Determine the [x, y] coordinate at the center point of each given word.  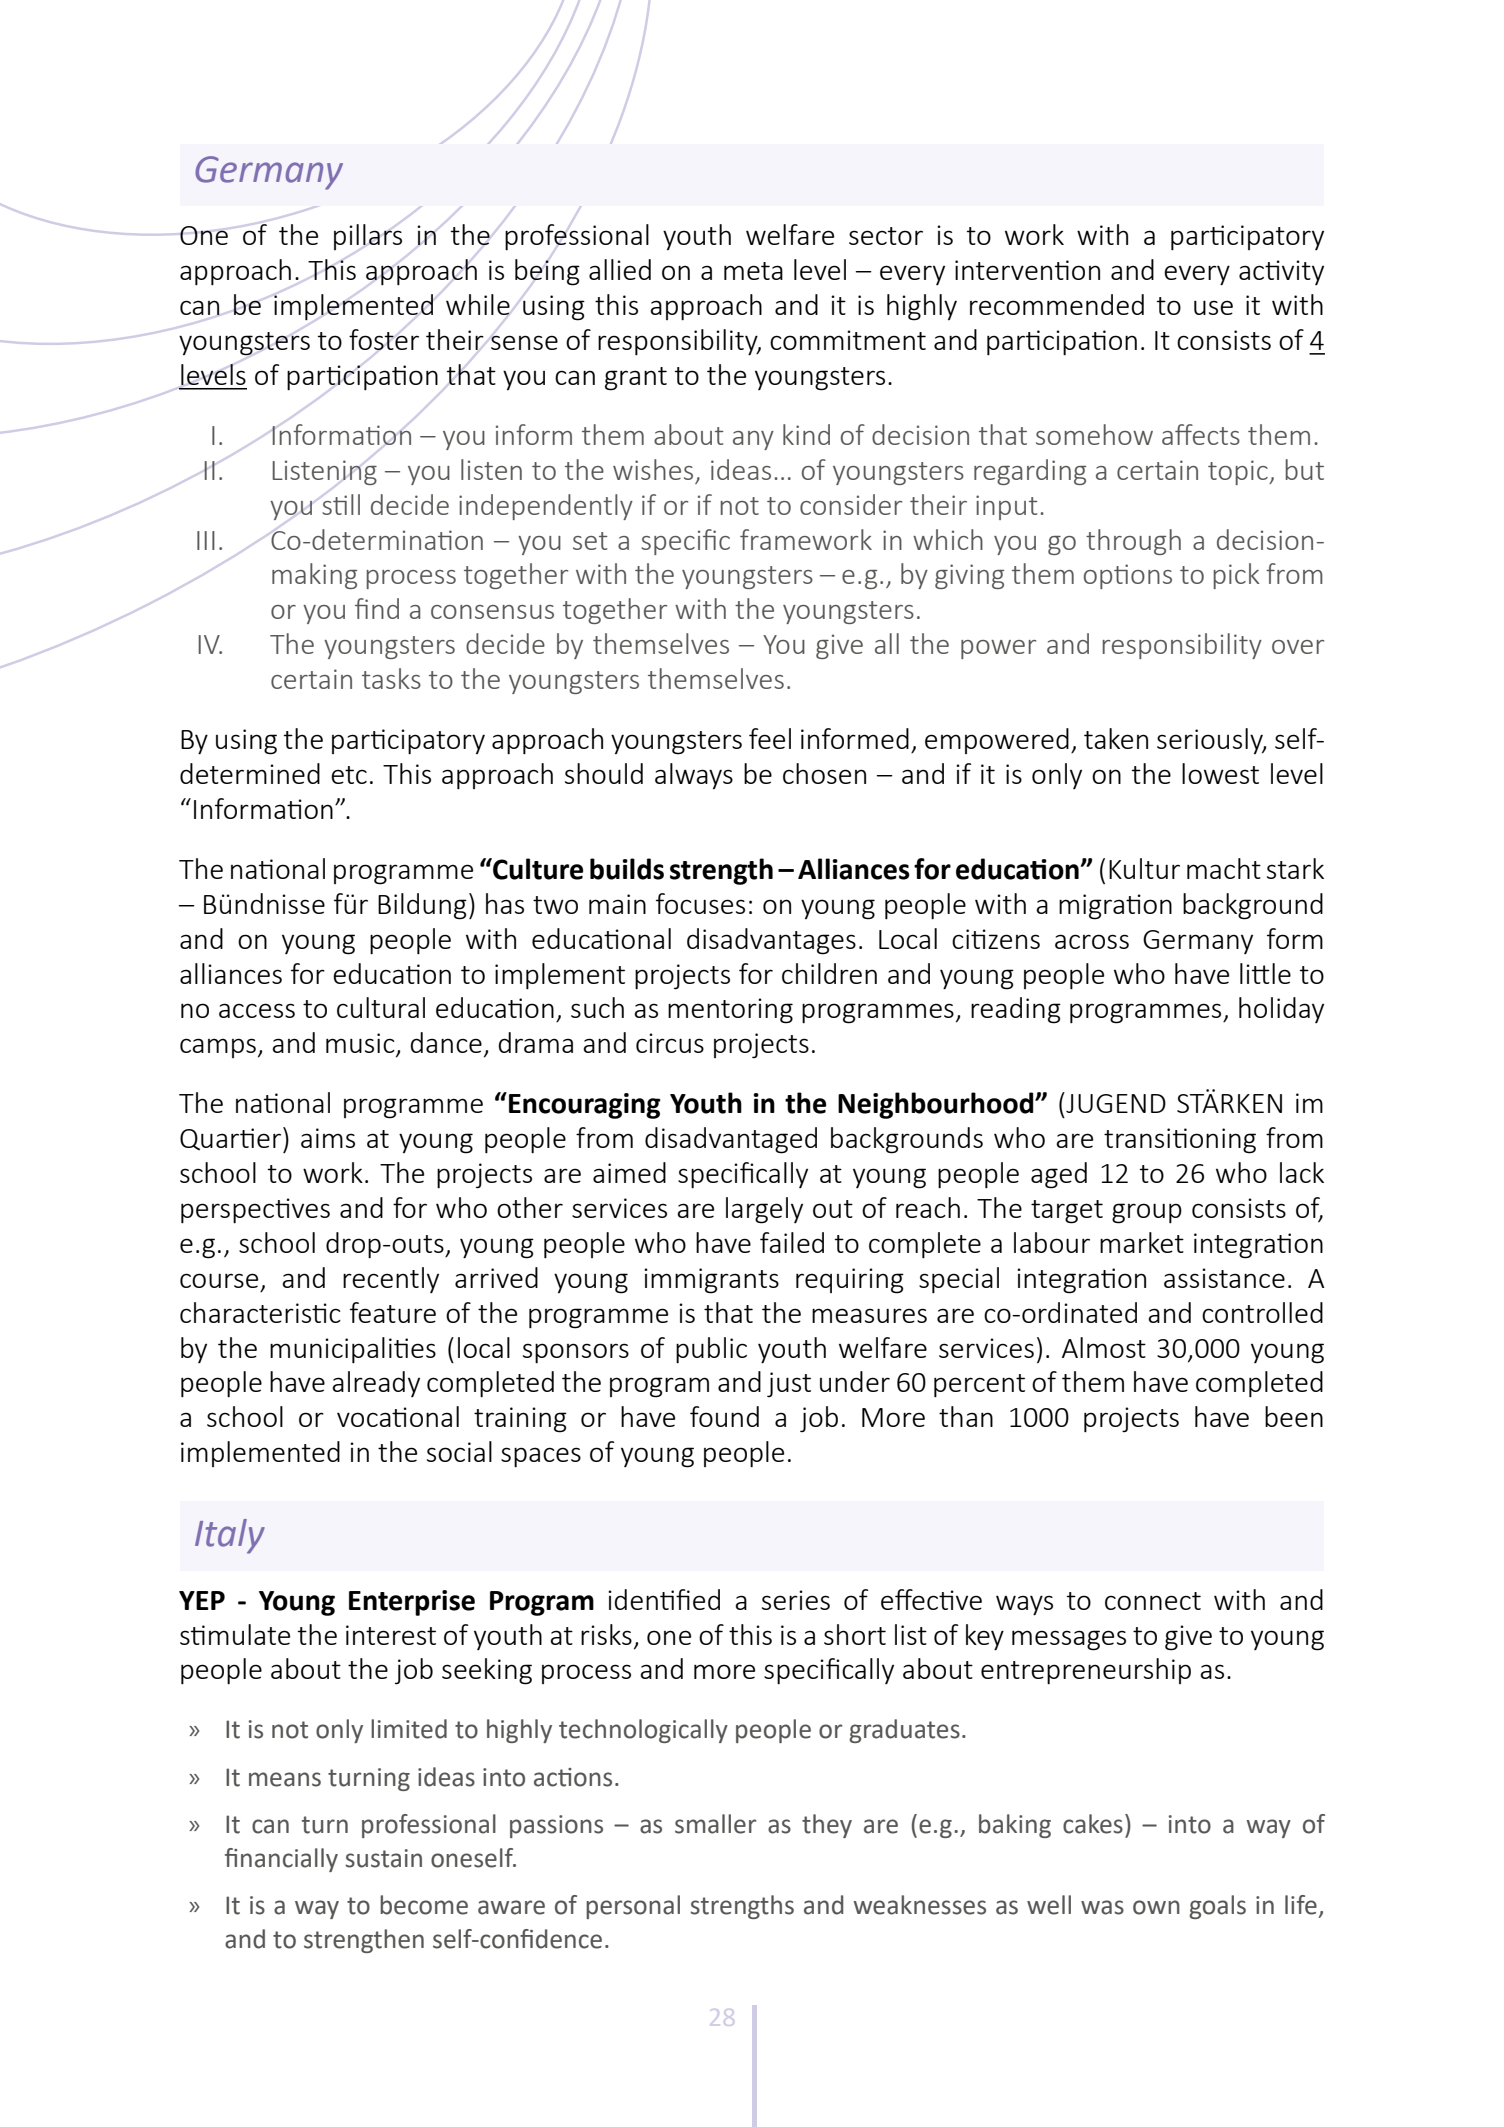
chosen [824, 773]
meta [753, 271]
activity [1281, 272]
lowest [1220, 773]
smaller [716, 1824]
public [711, 1350]
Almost [1104, 1347]
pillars [368, 237]
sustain [383, 1858]
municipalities [353, 1350]
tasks [391, 678]
